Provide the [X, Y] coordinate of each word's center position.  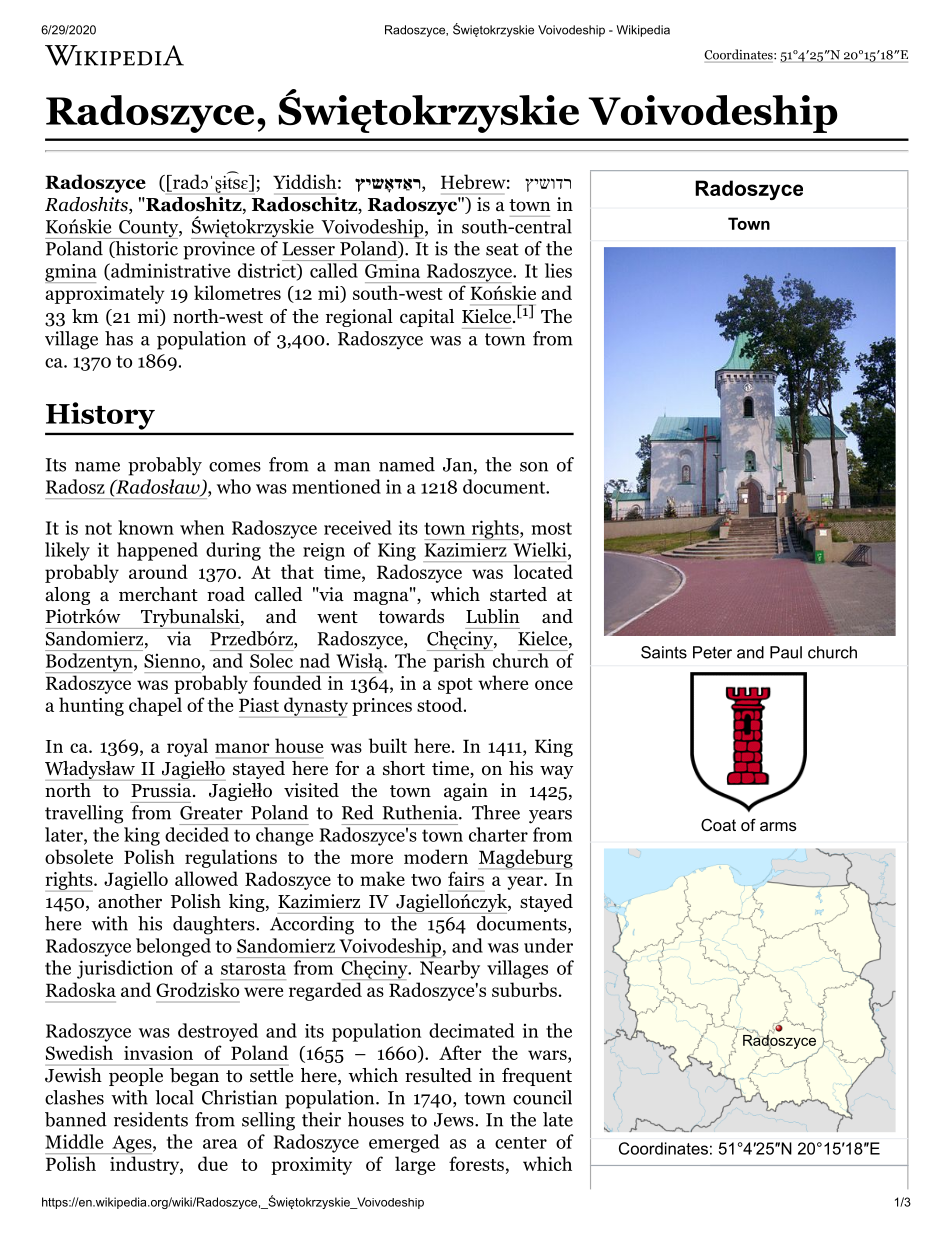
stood [441, 704]
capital [427, 318]
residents [151, 1119]
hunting [91, 706]
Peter [712, 652]
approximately [105, 294]
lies [558, 270]
